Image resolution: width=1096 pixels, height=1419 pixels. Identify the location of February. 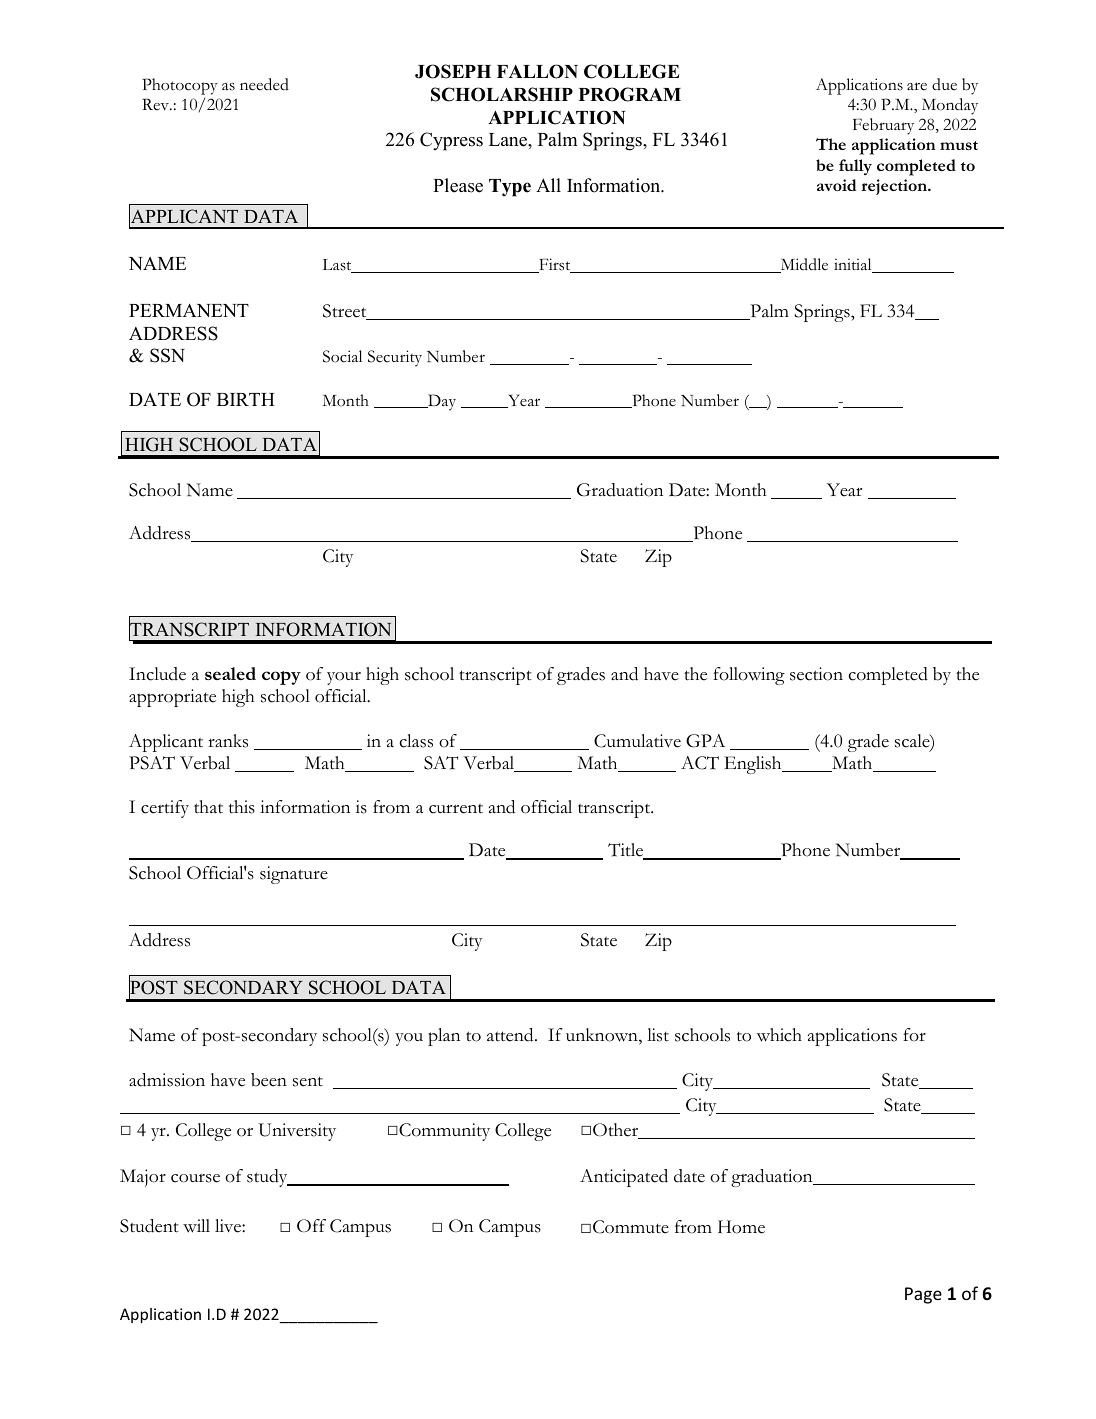
(883, 126).
